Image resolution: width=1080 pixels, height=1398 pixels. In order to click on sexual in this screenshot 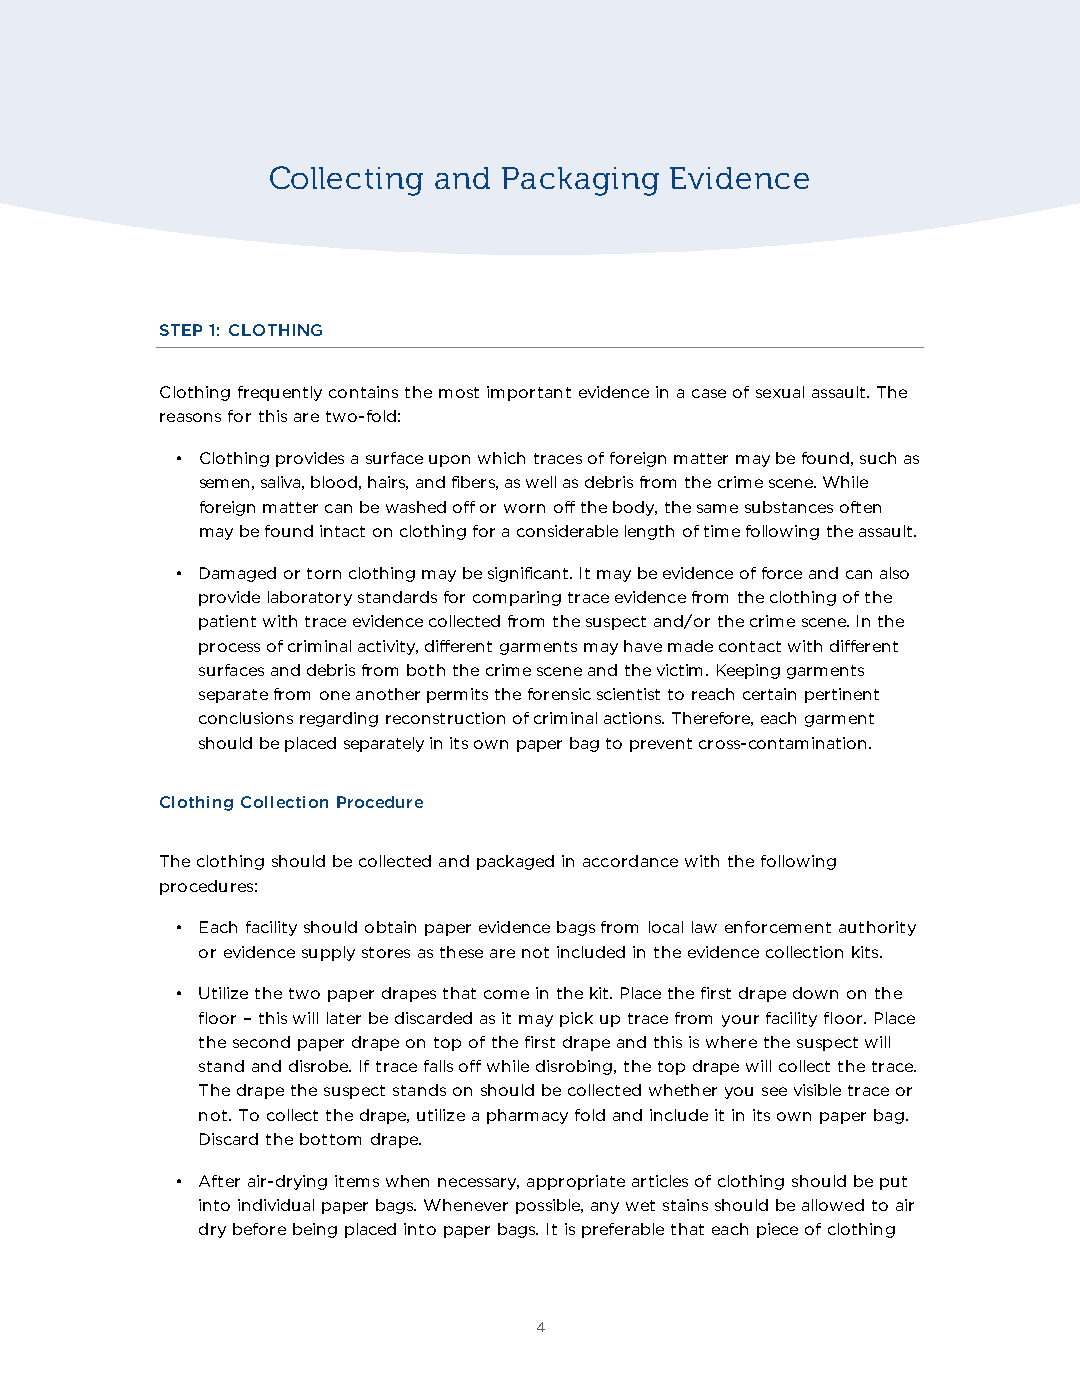, I will do `click(780, 392)`.
